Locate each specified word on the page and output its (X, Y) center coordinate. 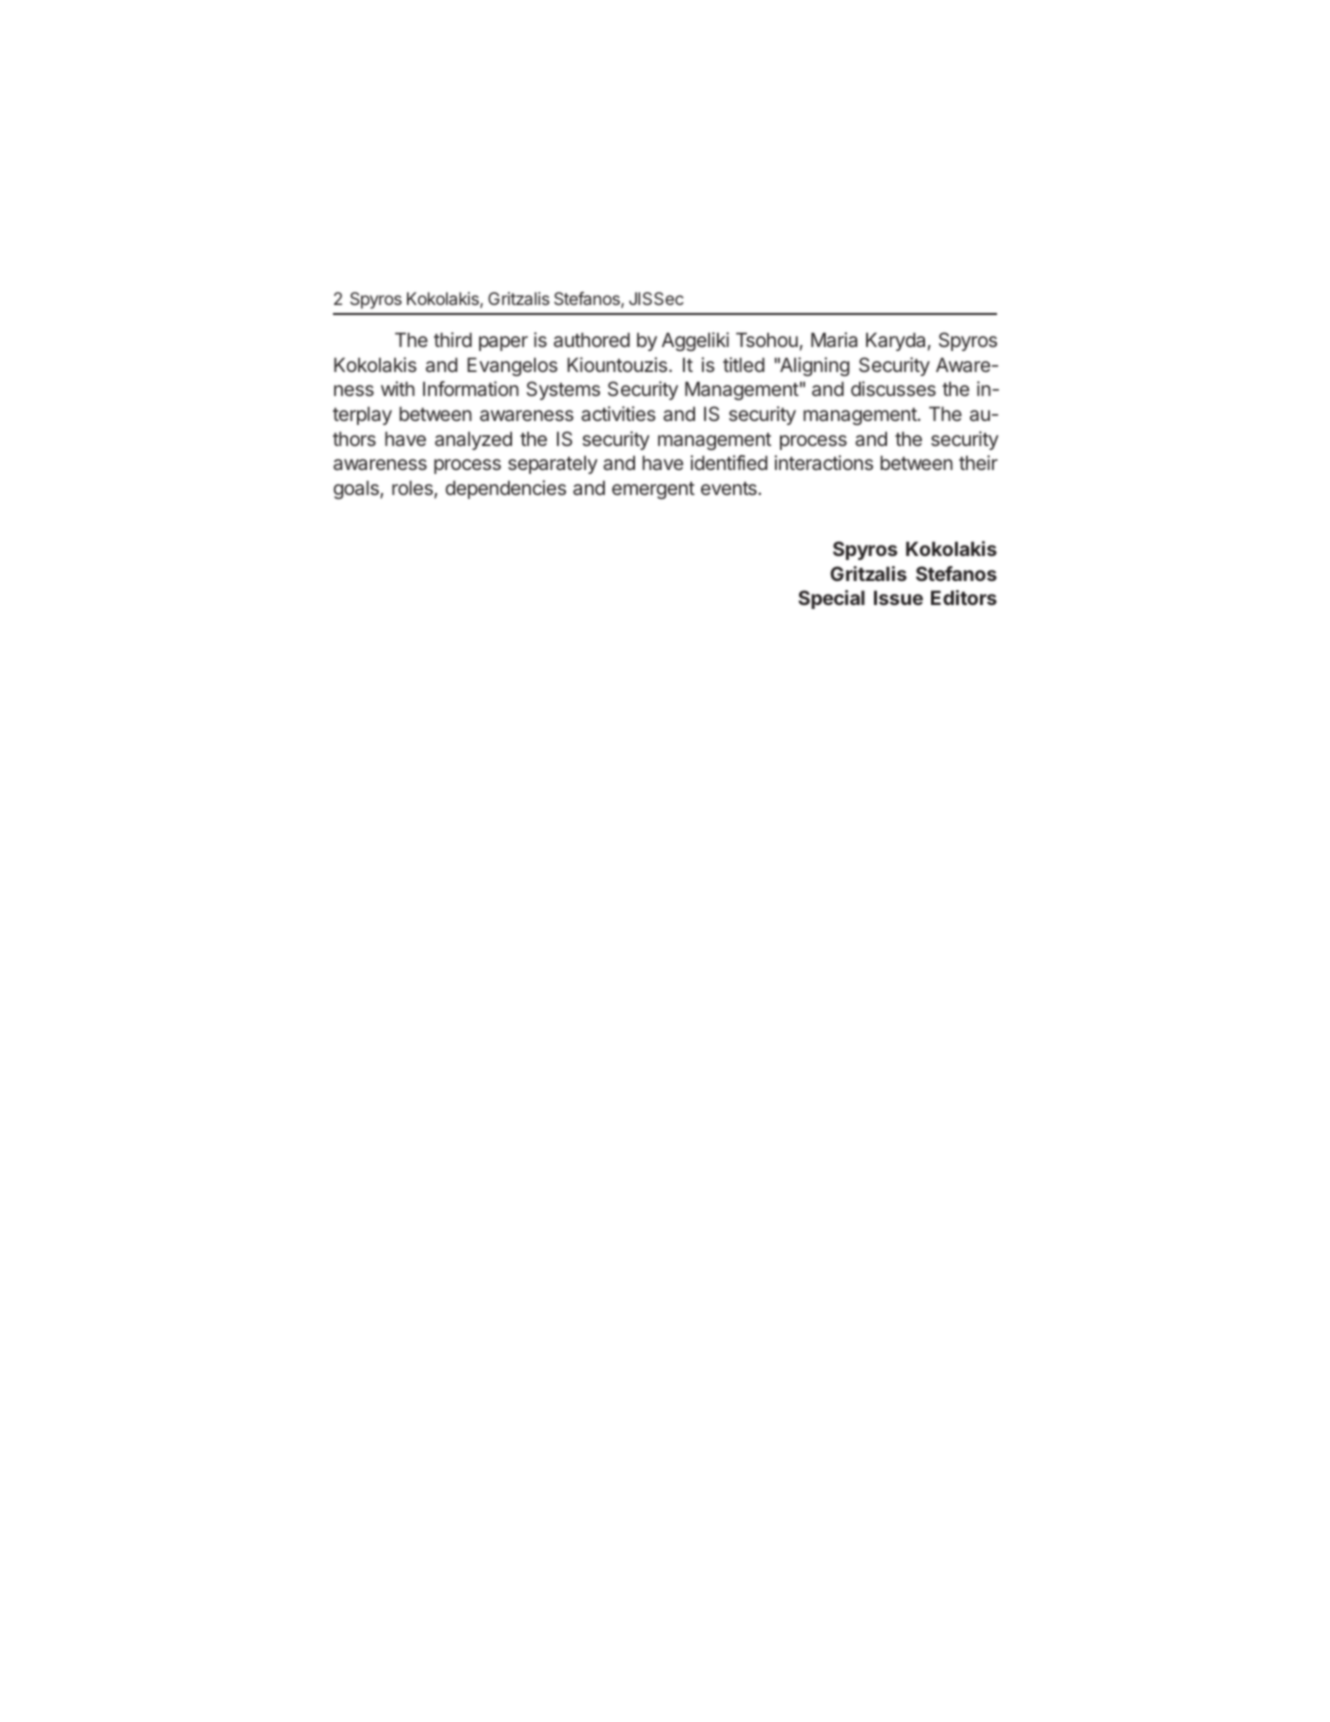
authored (592, 339)
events (730, 488)
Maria (834, 339)
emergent (653, 490)
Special (831, 599)
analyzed (473, 440)
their (978, 462)
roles (413, 489)
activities (618, 413)
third (453, 339)
